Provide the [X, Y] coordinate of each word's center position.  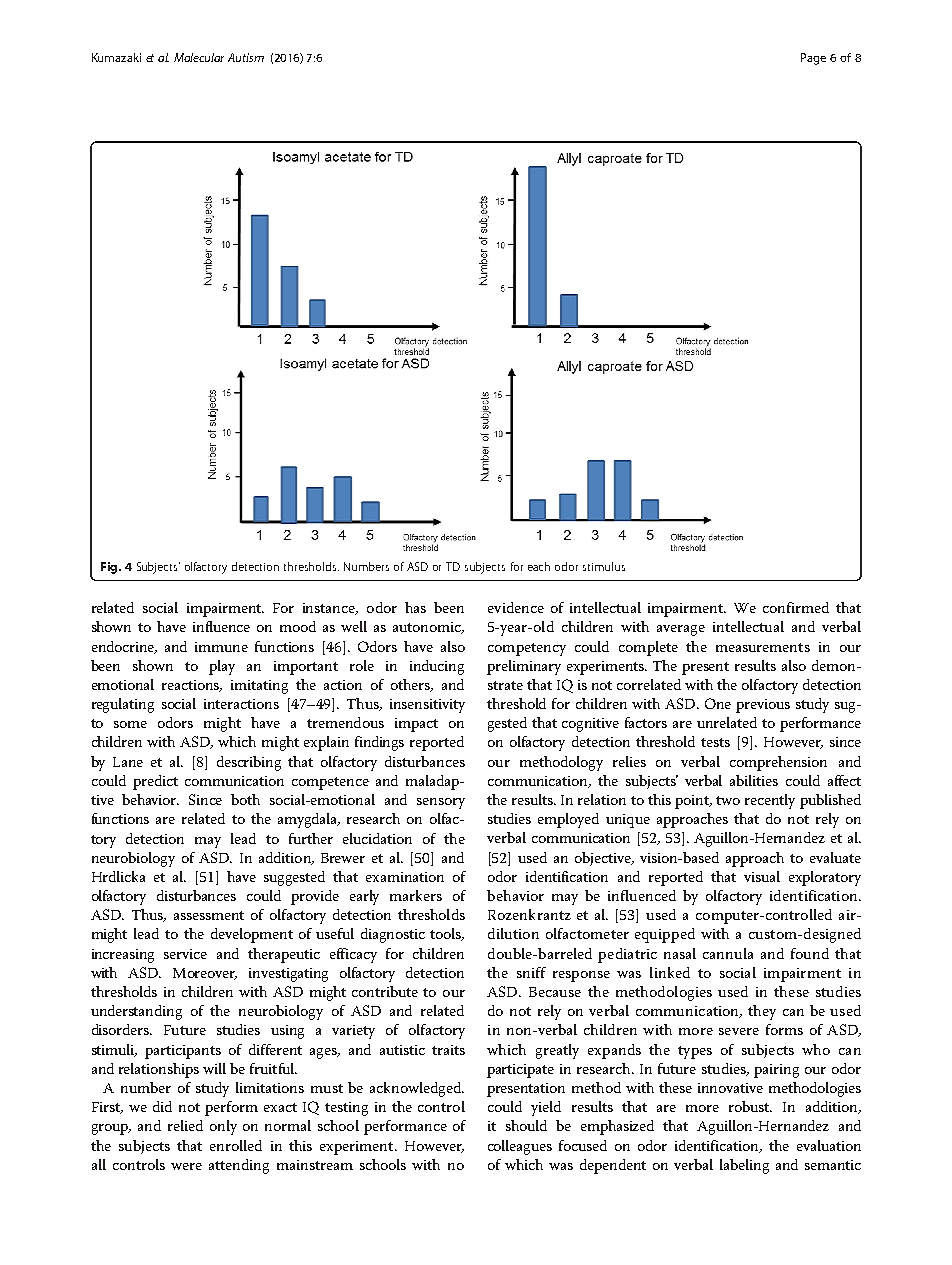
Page [813, 59]
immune [221, 647]
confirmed [796, 607]
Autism [246, 57]
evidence [516, 607]
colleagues [520, 1147]
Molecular [199, 57]
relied [185, 1125]
